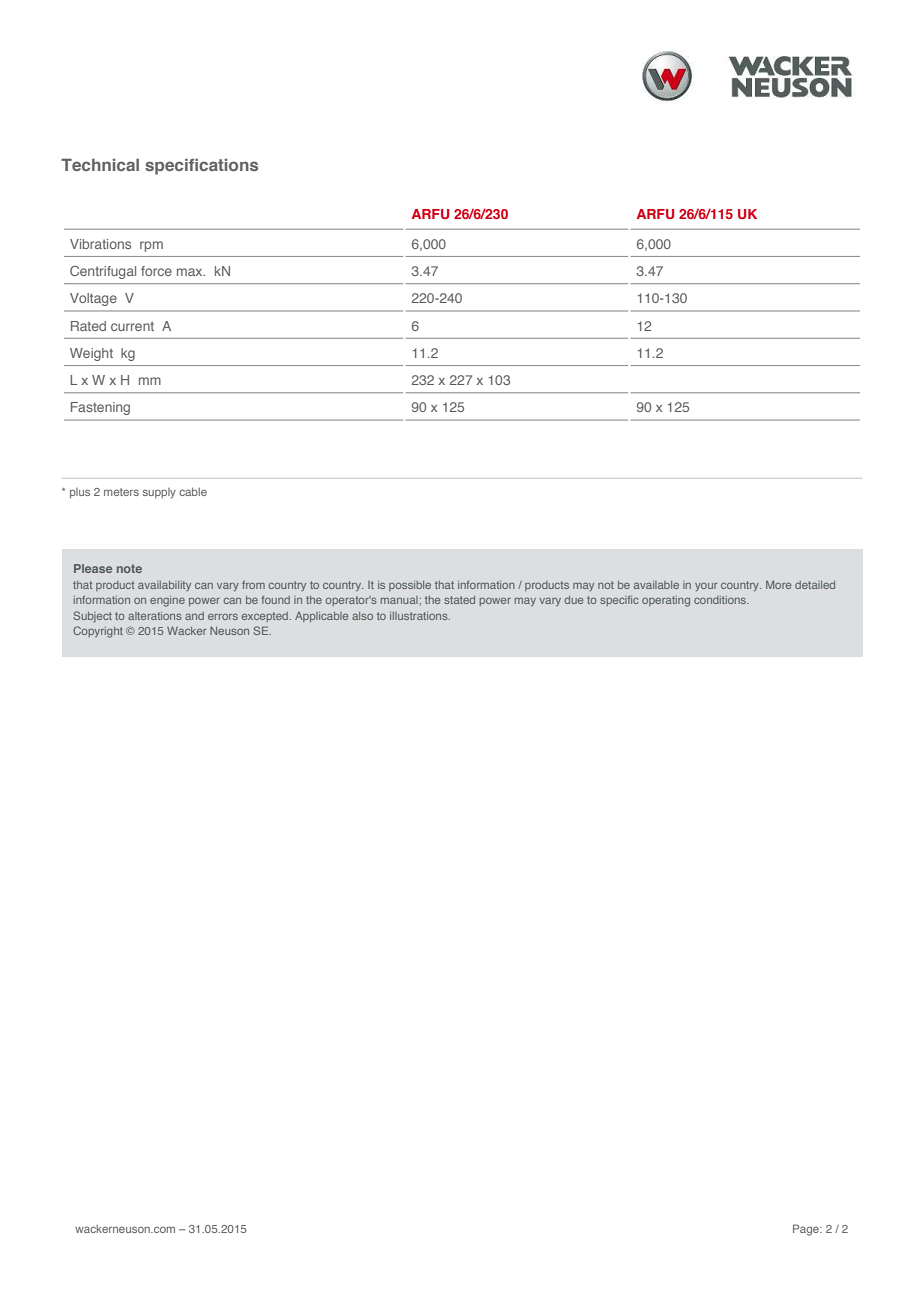  Describe the element at coordinates (807, 1230) in the document. I see `Page` at that location.
